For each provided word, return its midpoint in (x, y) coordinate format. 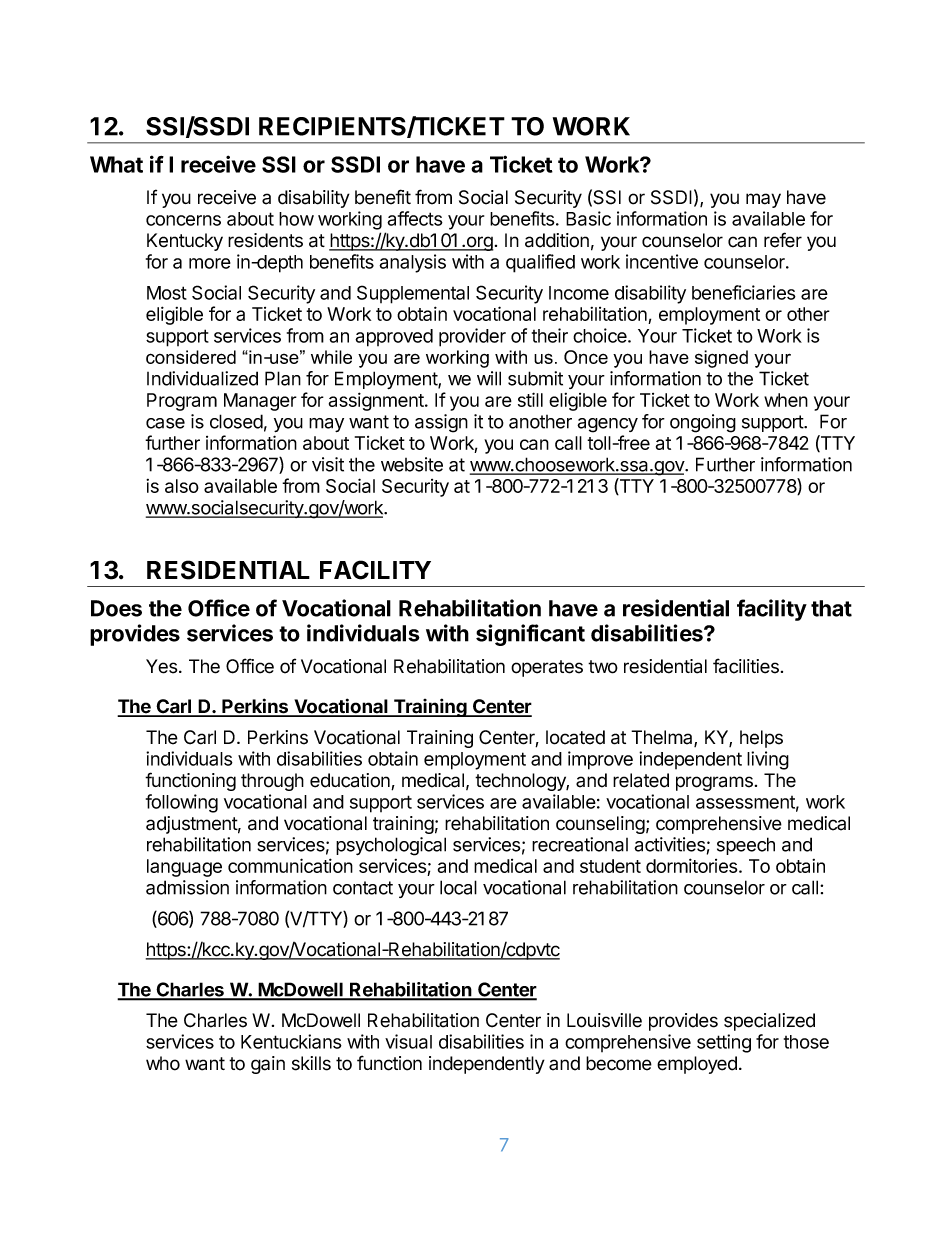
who (163, 1063)
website (412, 464)
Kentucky (185, 242)
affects (415, 218)
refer (783, 240)
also (182, 486)
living (768, 760)
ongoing (703, 423)
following (182, 803)
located (575, 737)
